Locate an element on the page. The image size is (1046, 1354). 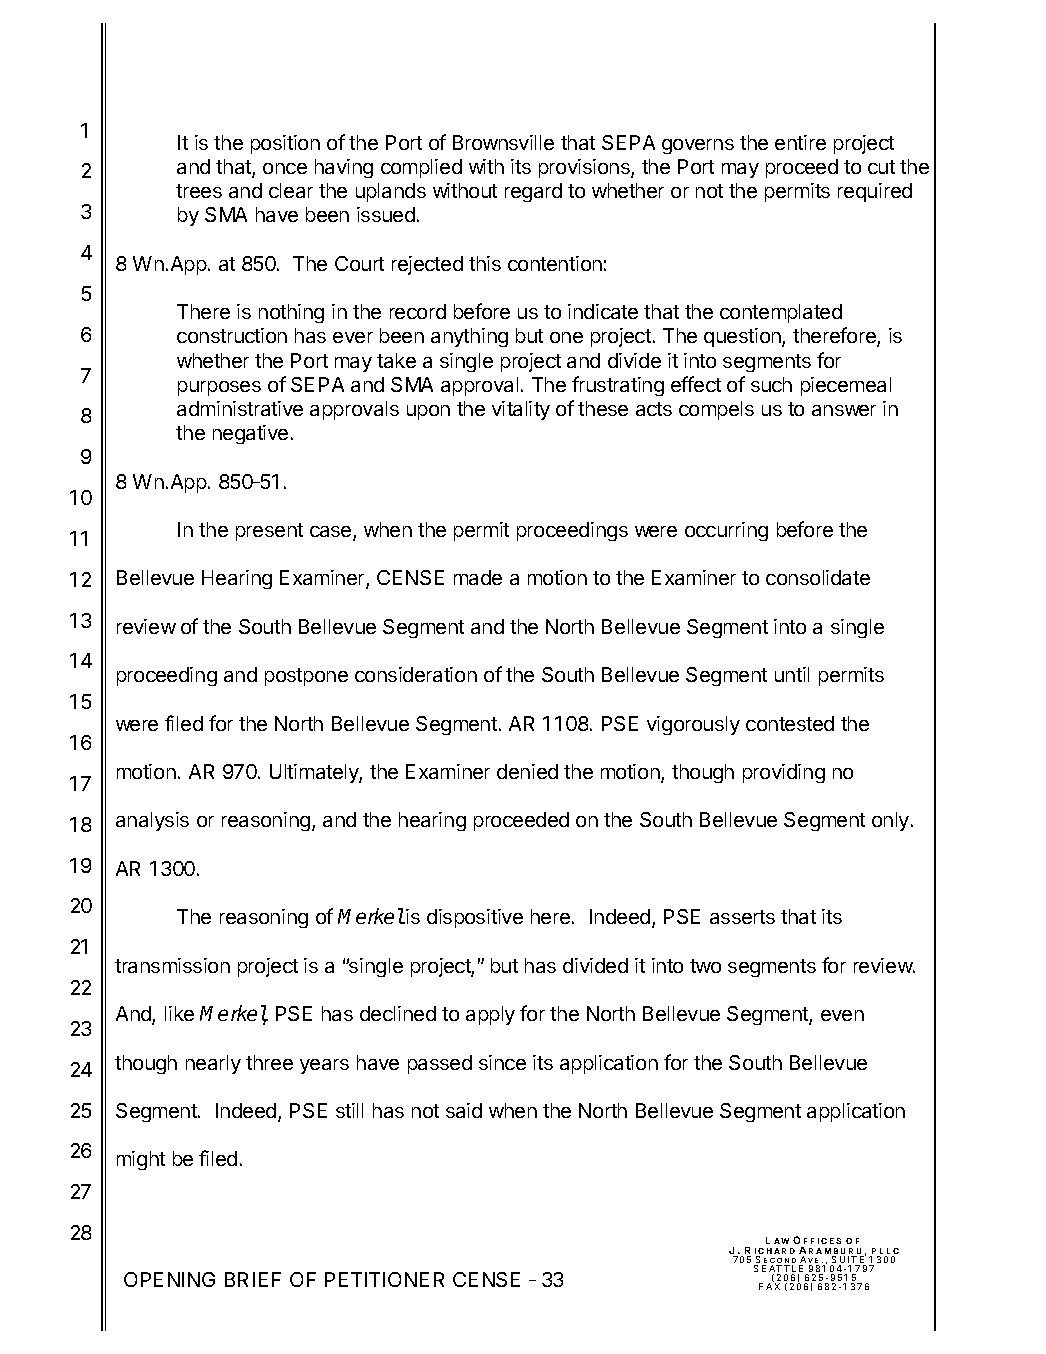
BRIEF is located at coordinates (253, 1279).
